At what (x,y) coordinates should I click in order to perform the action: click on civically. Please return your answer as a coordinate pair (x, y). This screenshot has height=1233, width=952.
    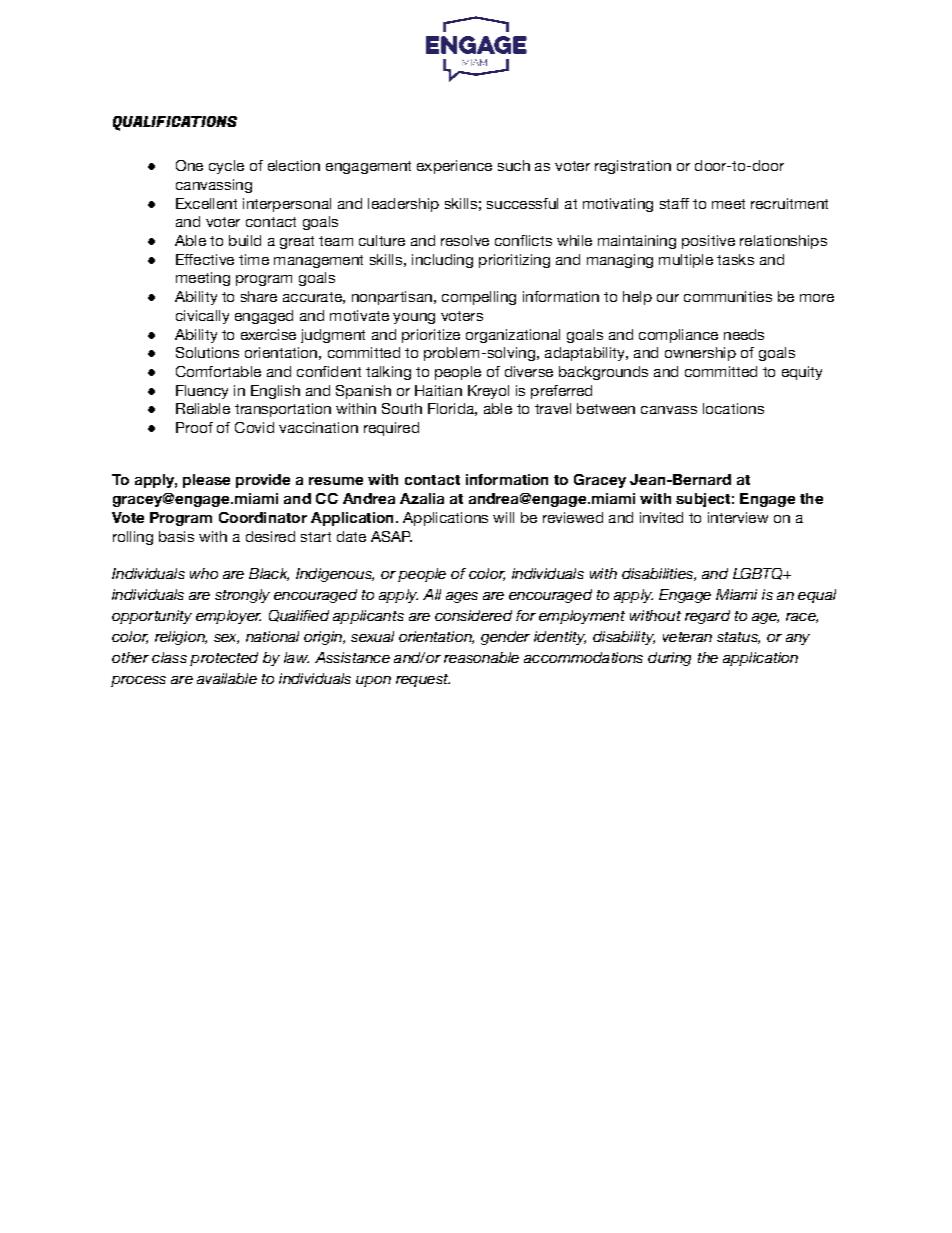
    Looking at the image, I should click on (202, 317).
